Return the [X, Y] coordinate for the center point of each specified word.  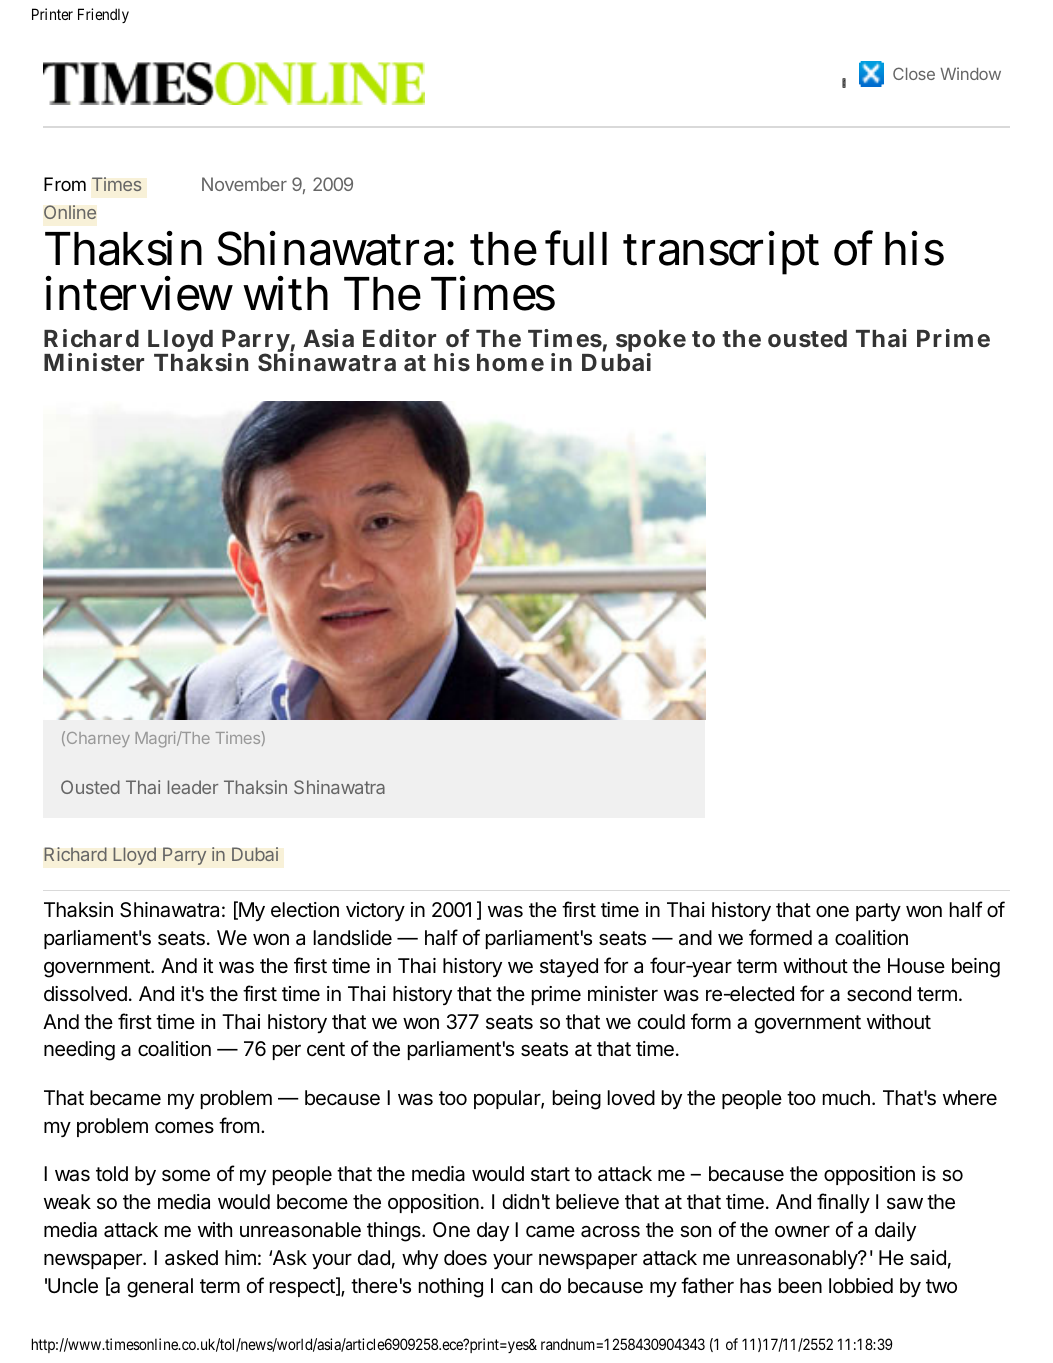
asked [191, 1258]
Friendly [103, 15]
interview [139, 294]
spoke [651, 343]
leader [193, 787]
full [576, 248]
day [493, 1231]
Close [914, 73]
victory [375, 911]
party [878, 912]
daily [895, 1231]
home [510, 362]
